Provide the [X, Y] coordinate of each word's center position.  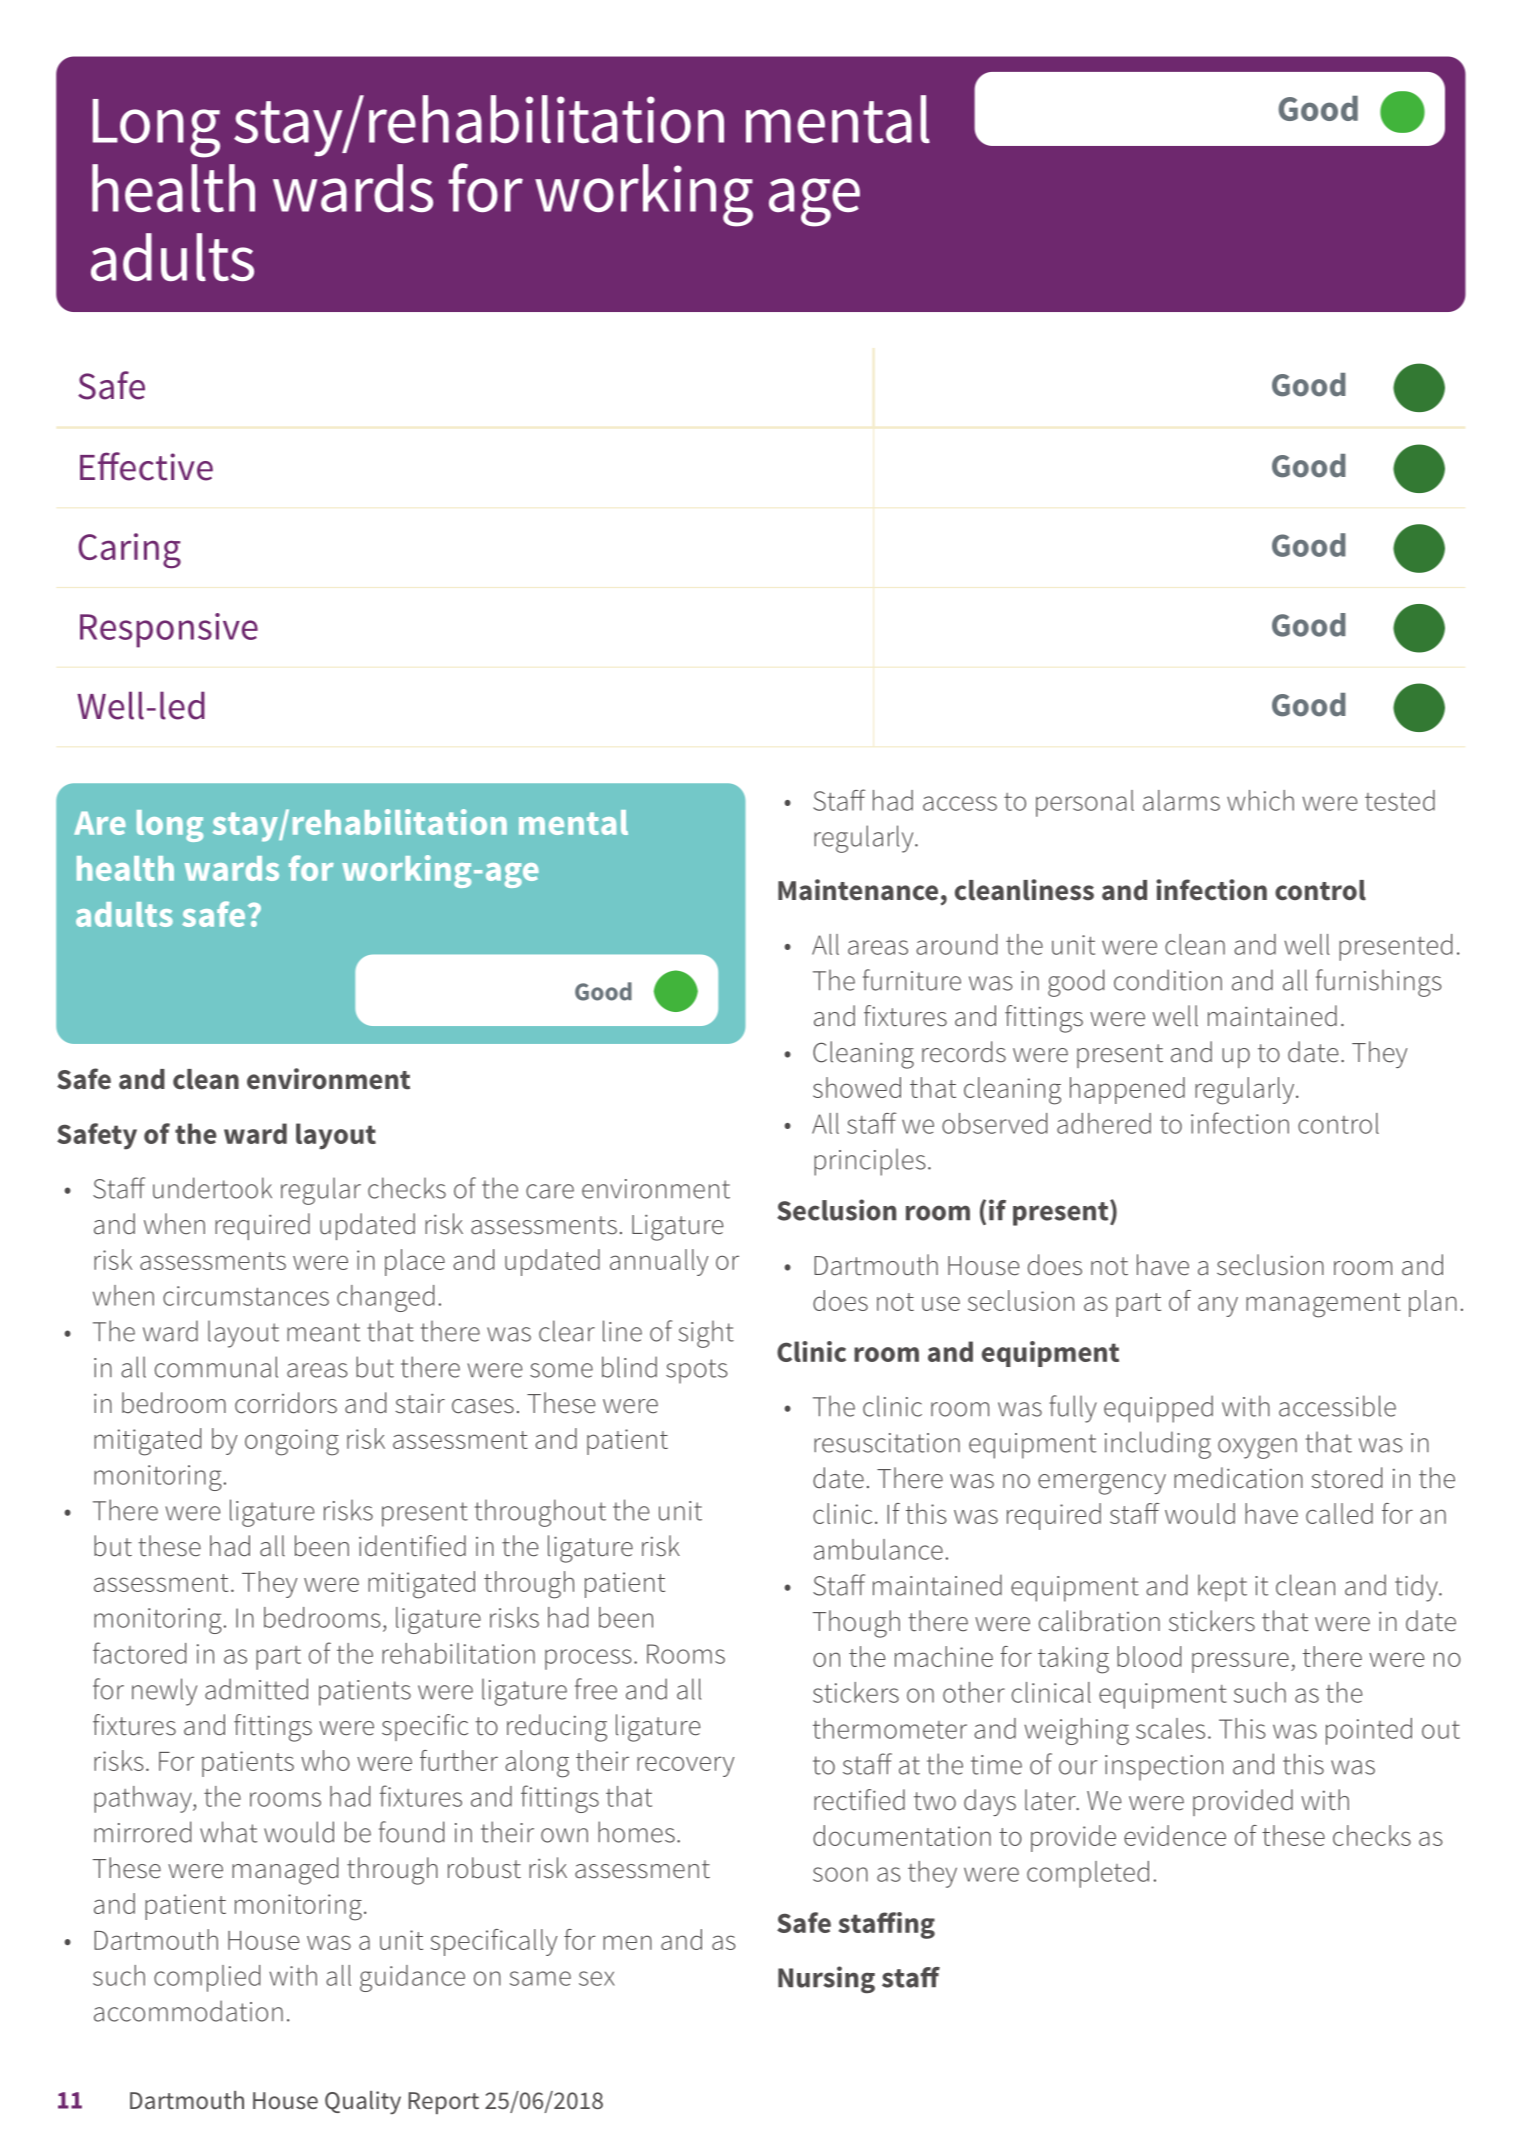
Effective [146, 466]
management [1323, 1305]
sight [706, 1334]
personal [1085, 803]
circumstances [246, 1296]
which [1260, 800]
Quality [363, 2103]
